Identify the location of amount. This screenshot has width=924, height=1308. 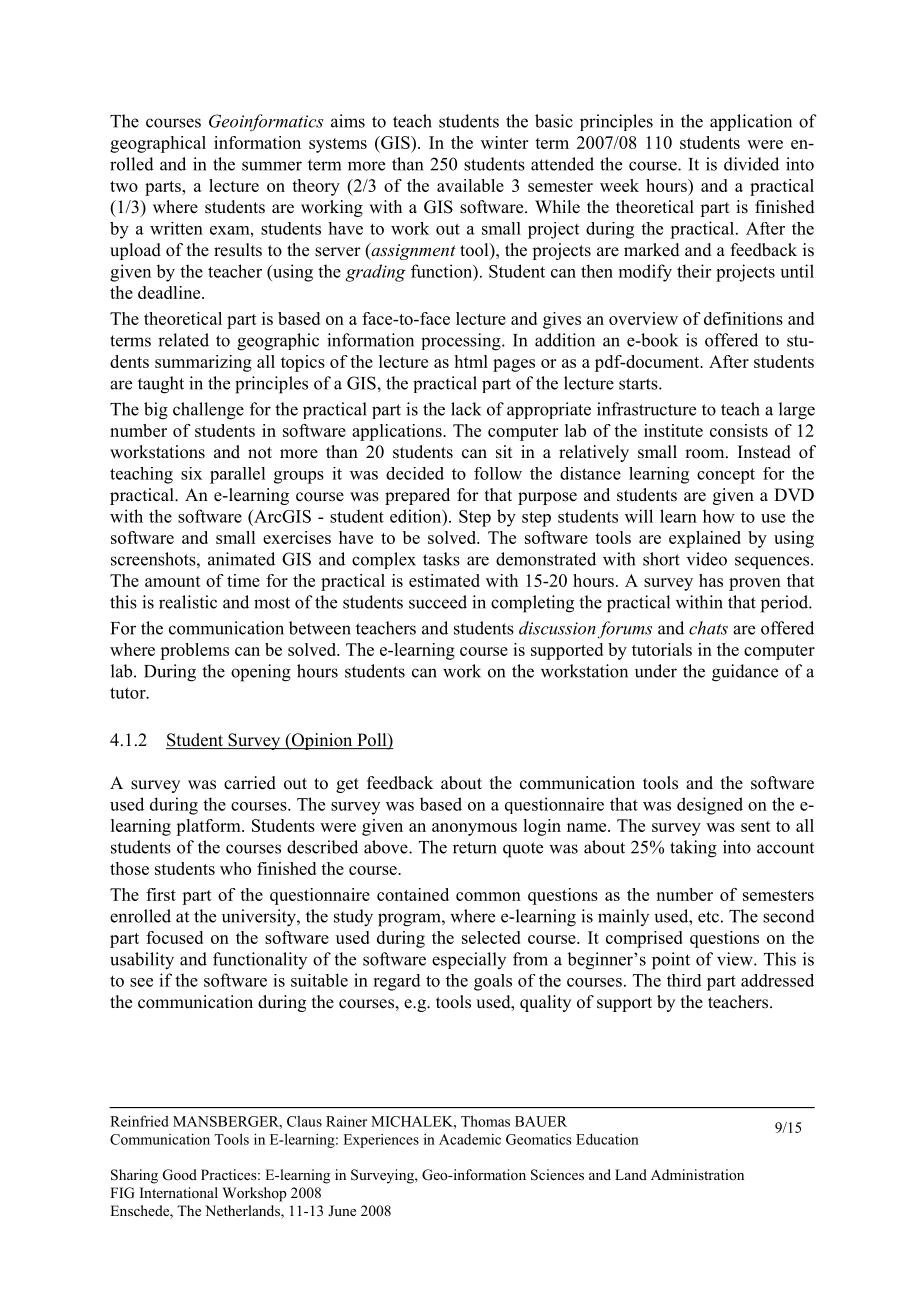
(173, 581).
